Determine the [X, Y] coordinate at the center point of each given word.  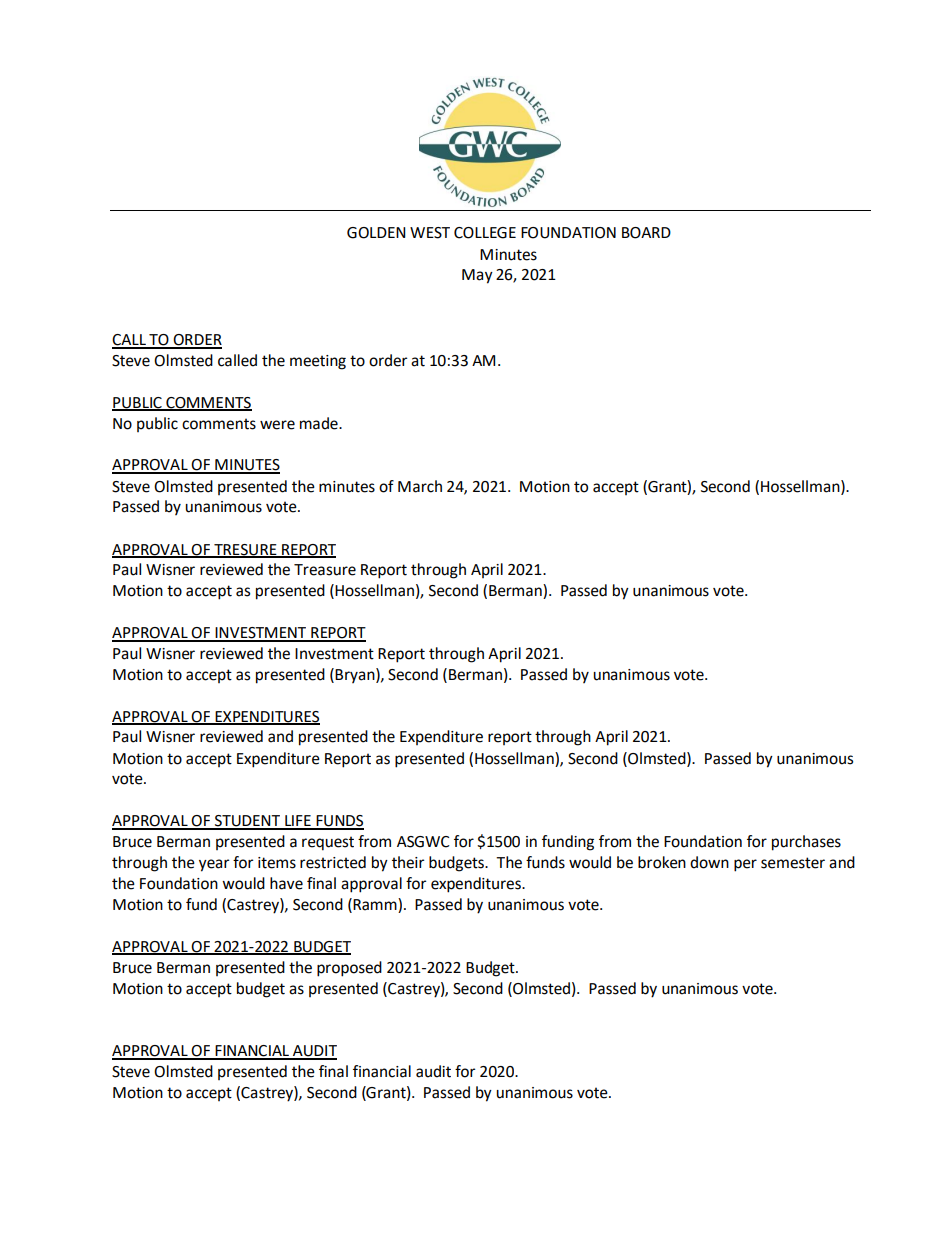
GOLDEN [376, 233]
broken [662, 862]
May [477, 276]
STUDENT [248, 822]
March [420, 486]
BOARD [646, 233]
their [408, 862]
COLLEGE [485, 233]
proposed [349, 969]
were [277, 425]
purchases [806, 843]
